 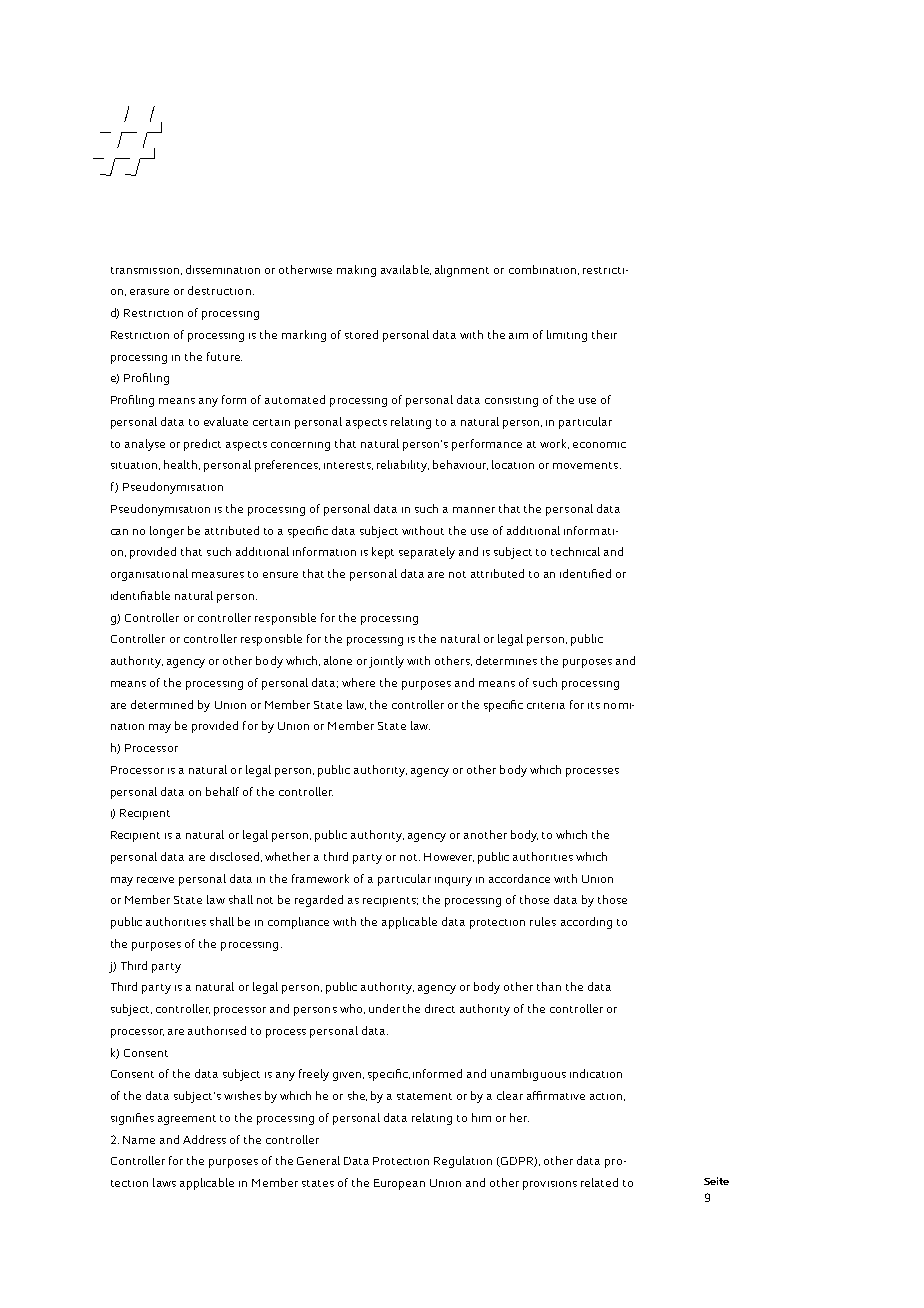 What do you see at coordinates (599, 1182) in the page?
I see `related` at bounding box center [599, 1182].
